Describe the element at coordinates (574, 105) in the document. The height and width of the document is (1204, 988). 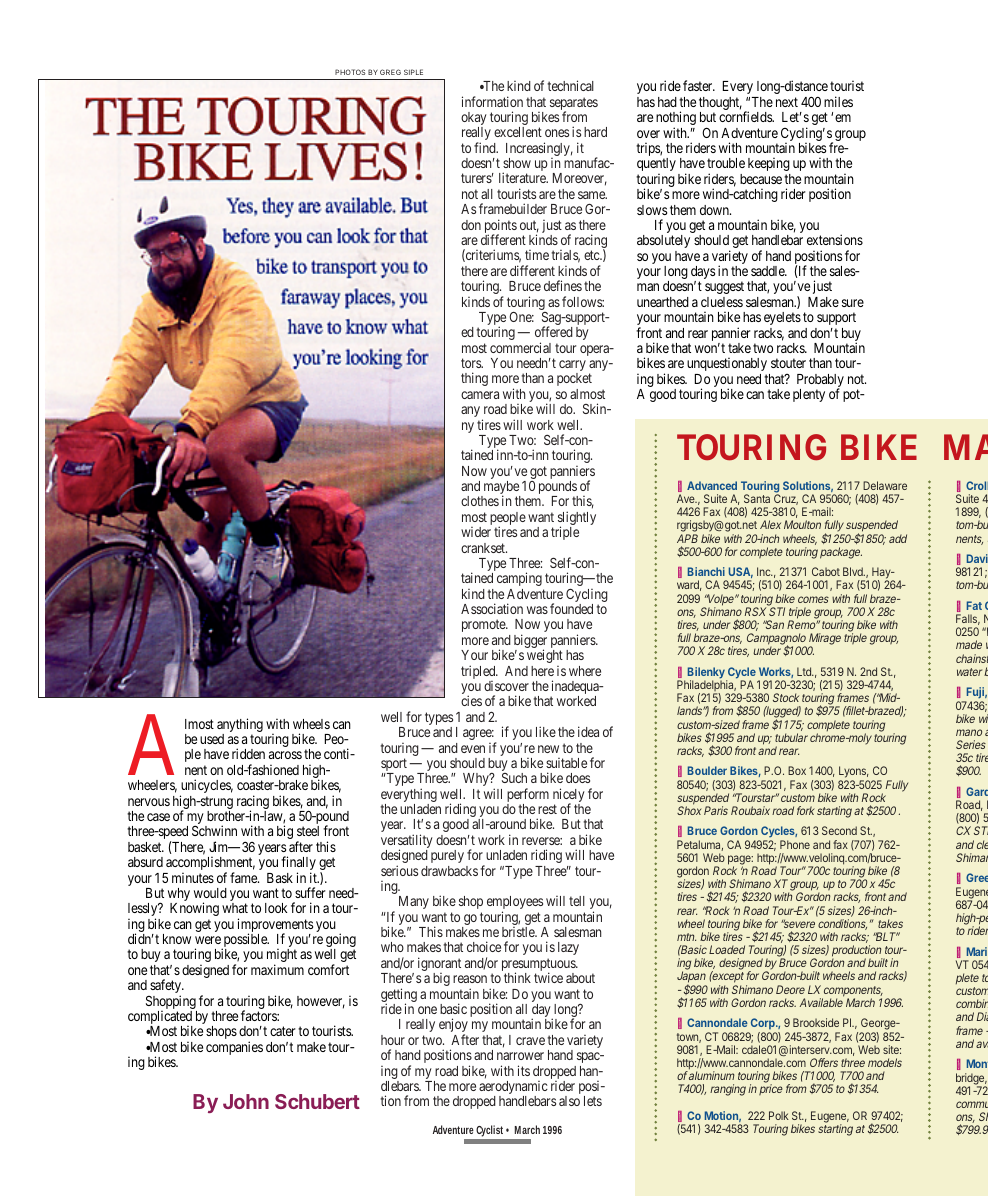
I see `separates` at that location.
